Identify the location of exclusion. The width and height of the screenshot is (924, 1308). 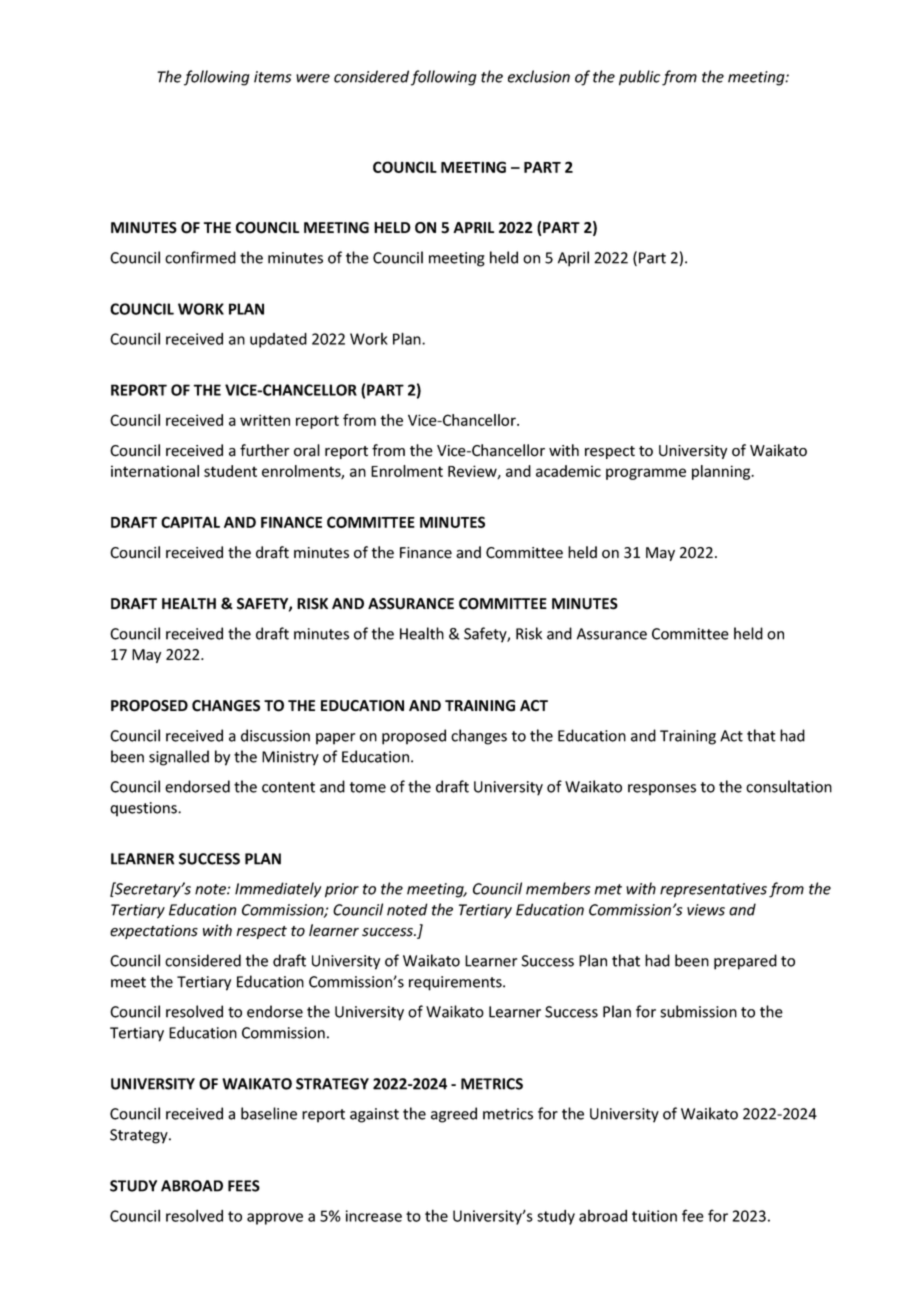
(539, 76).
